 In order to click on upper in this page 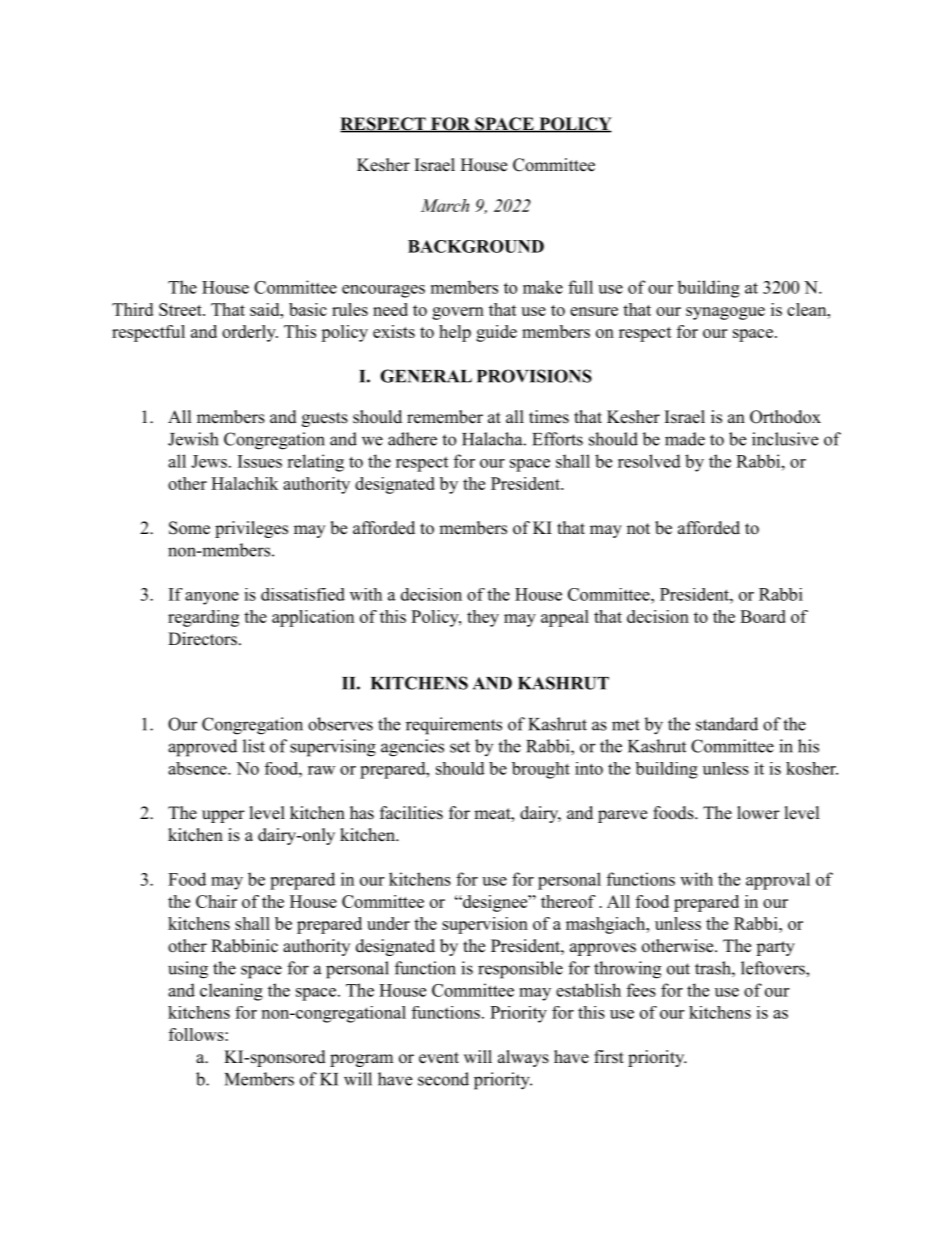, I will do `click(223, 816)`.
